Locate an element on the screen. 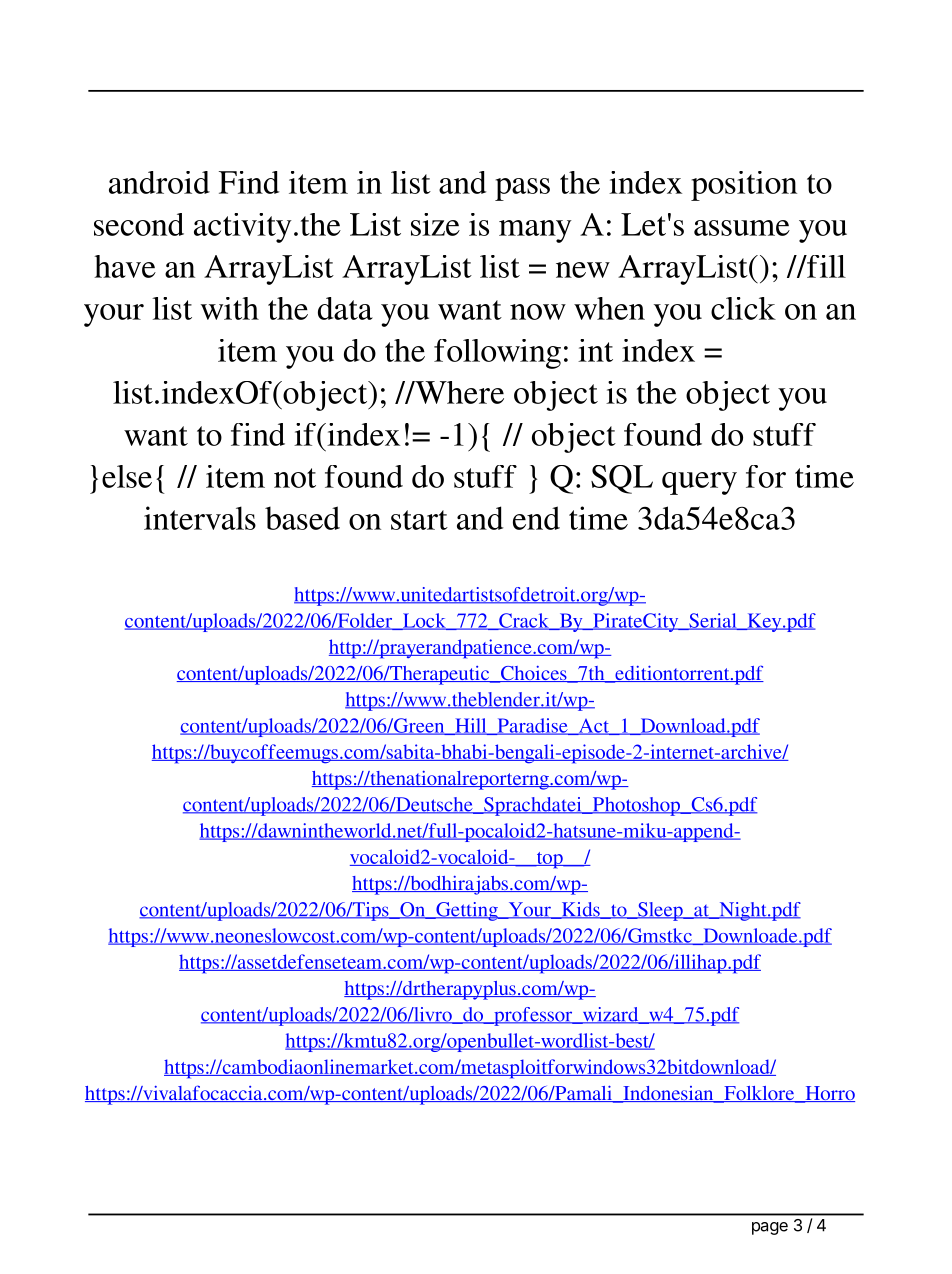 The width and height of the screenshot is (952, 1274). intervals is located at coordinates (200, 518).
